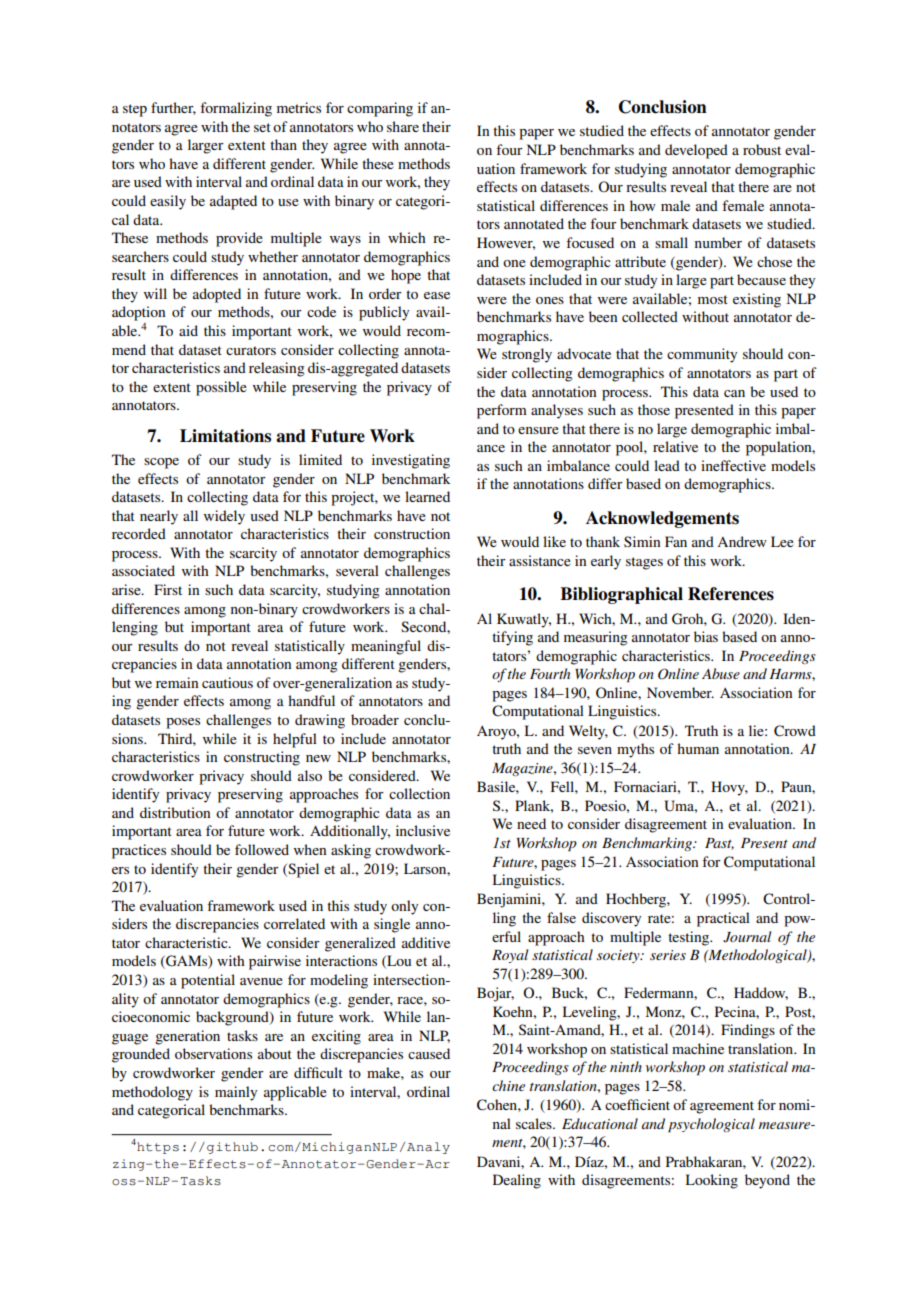 The image size is (924, 1308). I want to click on developed, so click(696, 151).
